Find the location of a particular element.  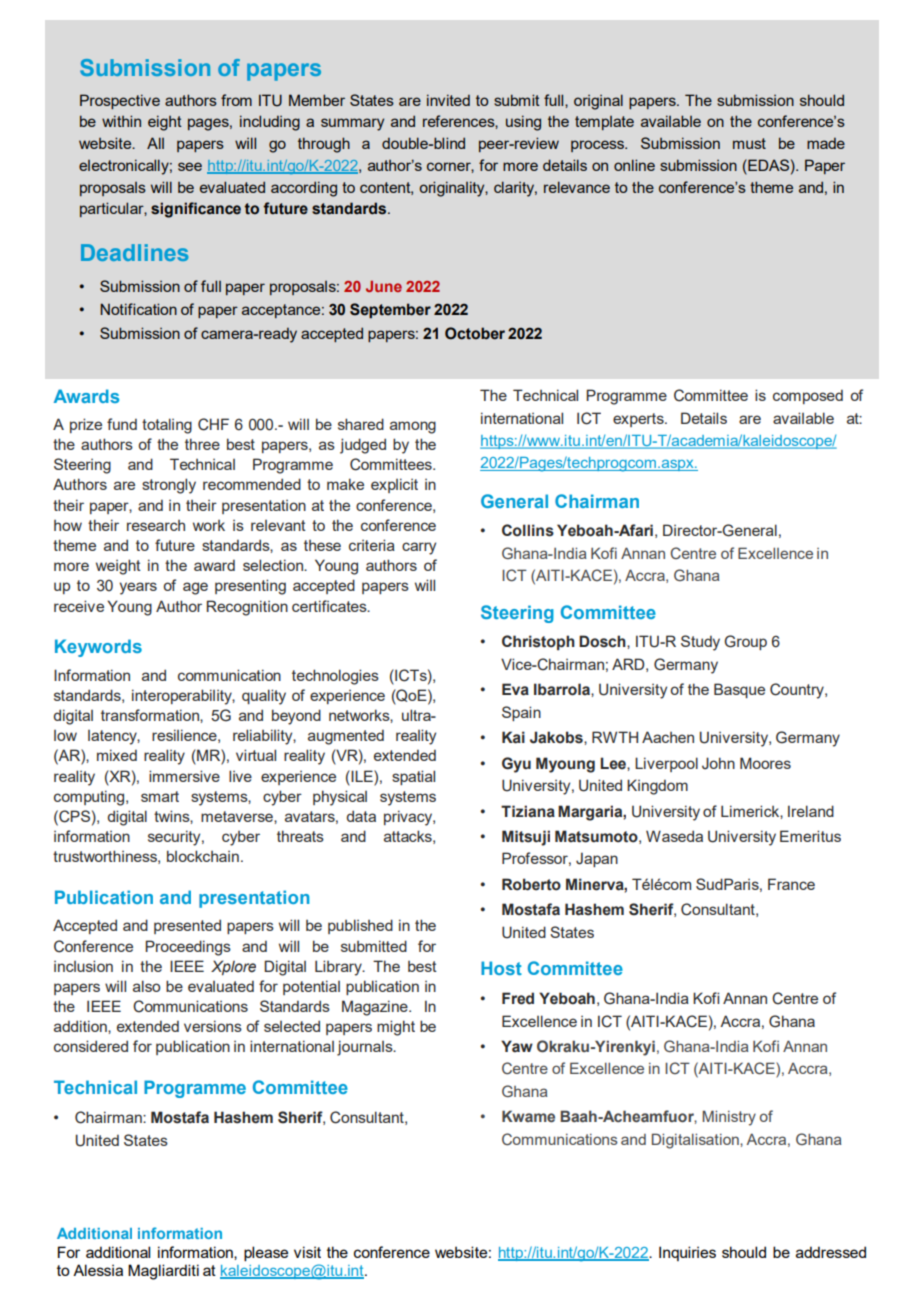

Host is located at coordinates (501, 968).
